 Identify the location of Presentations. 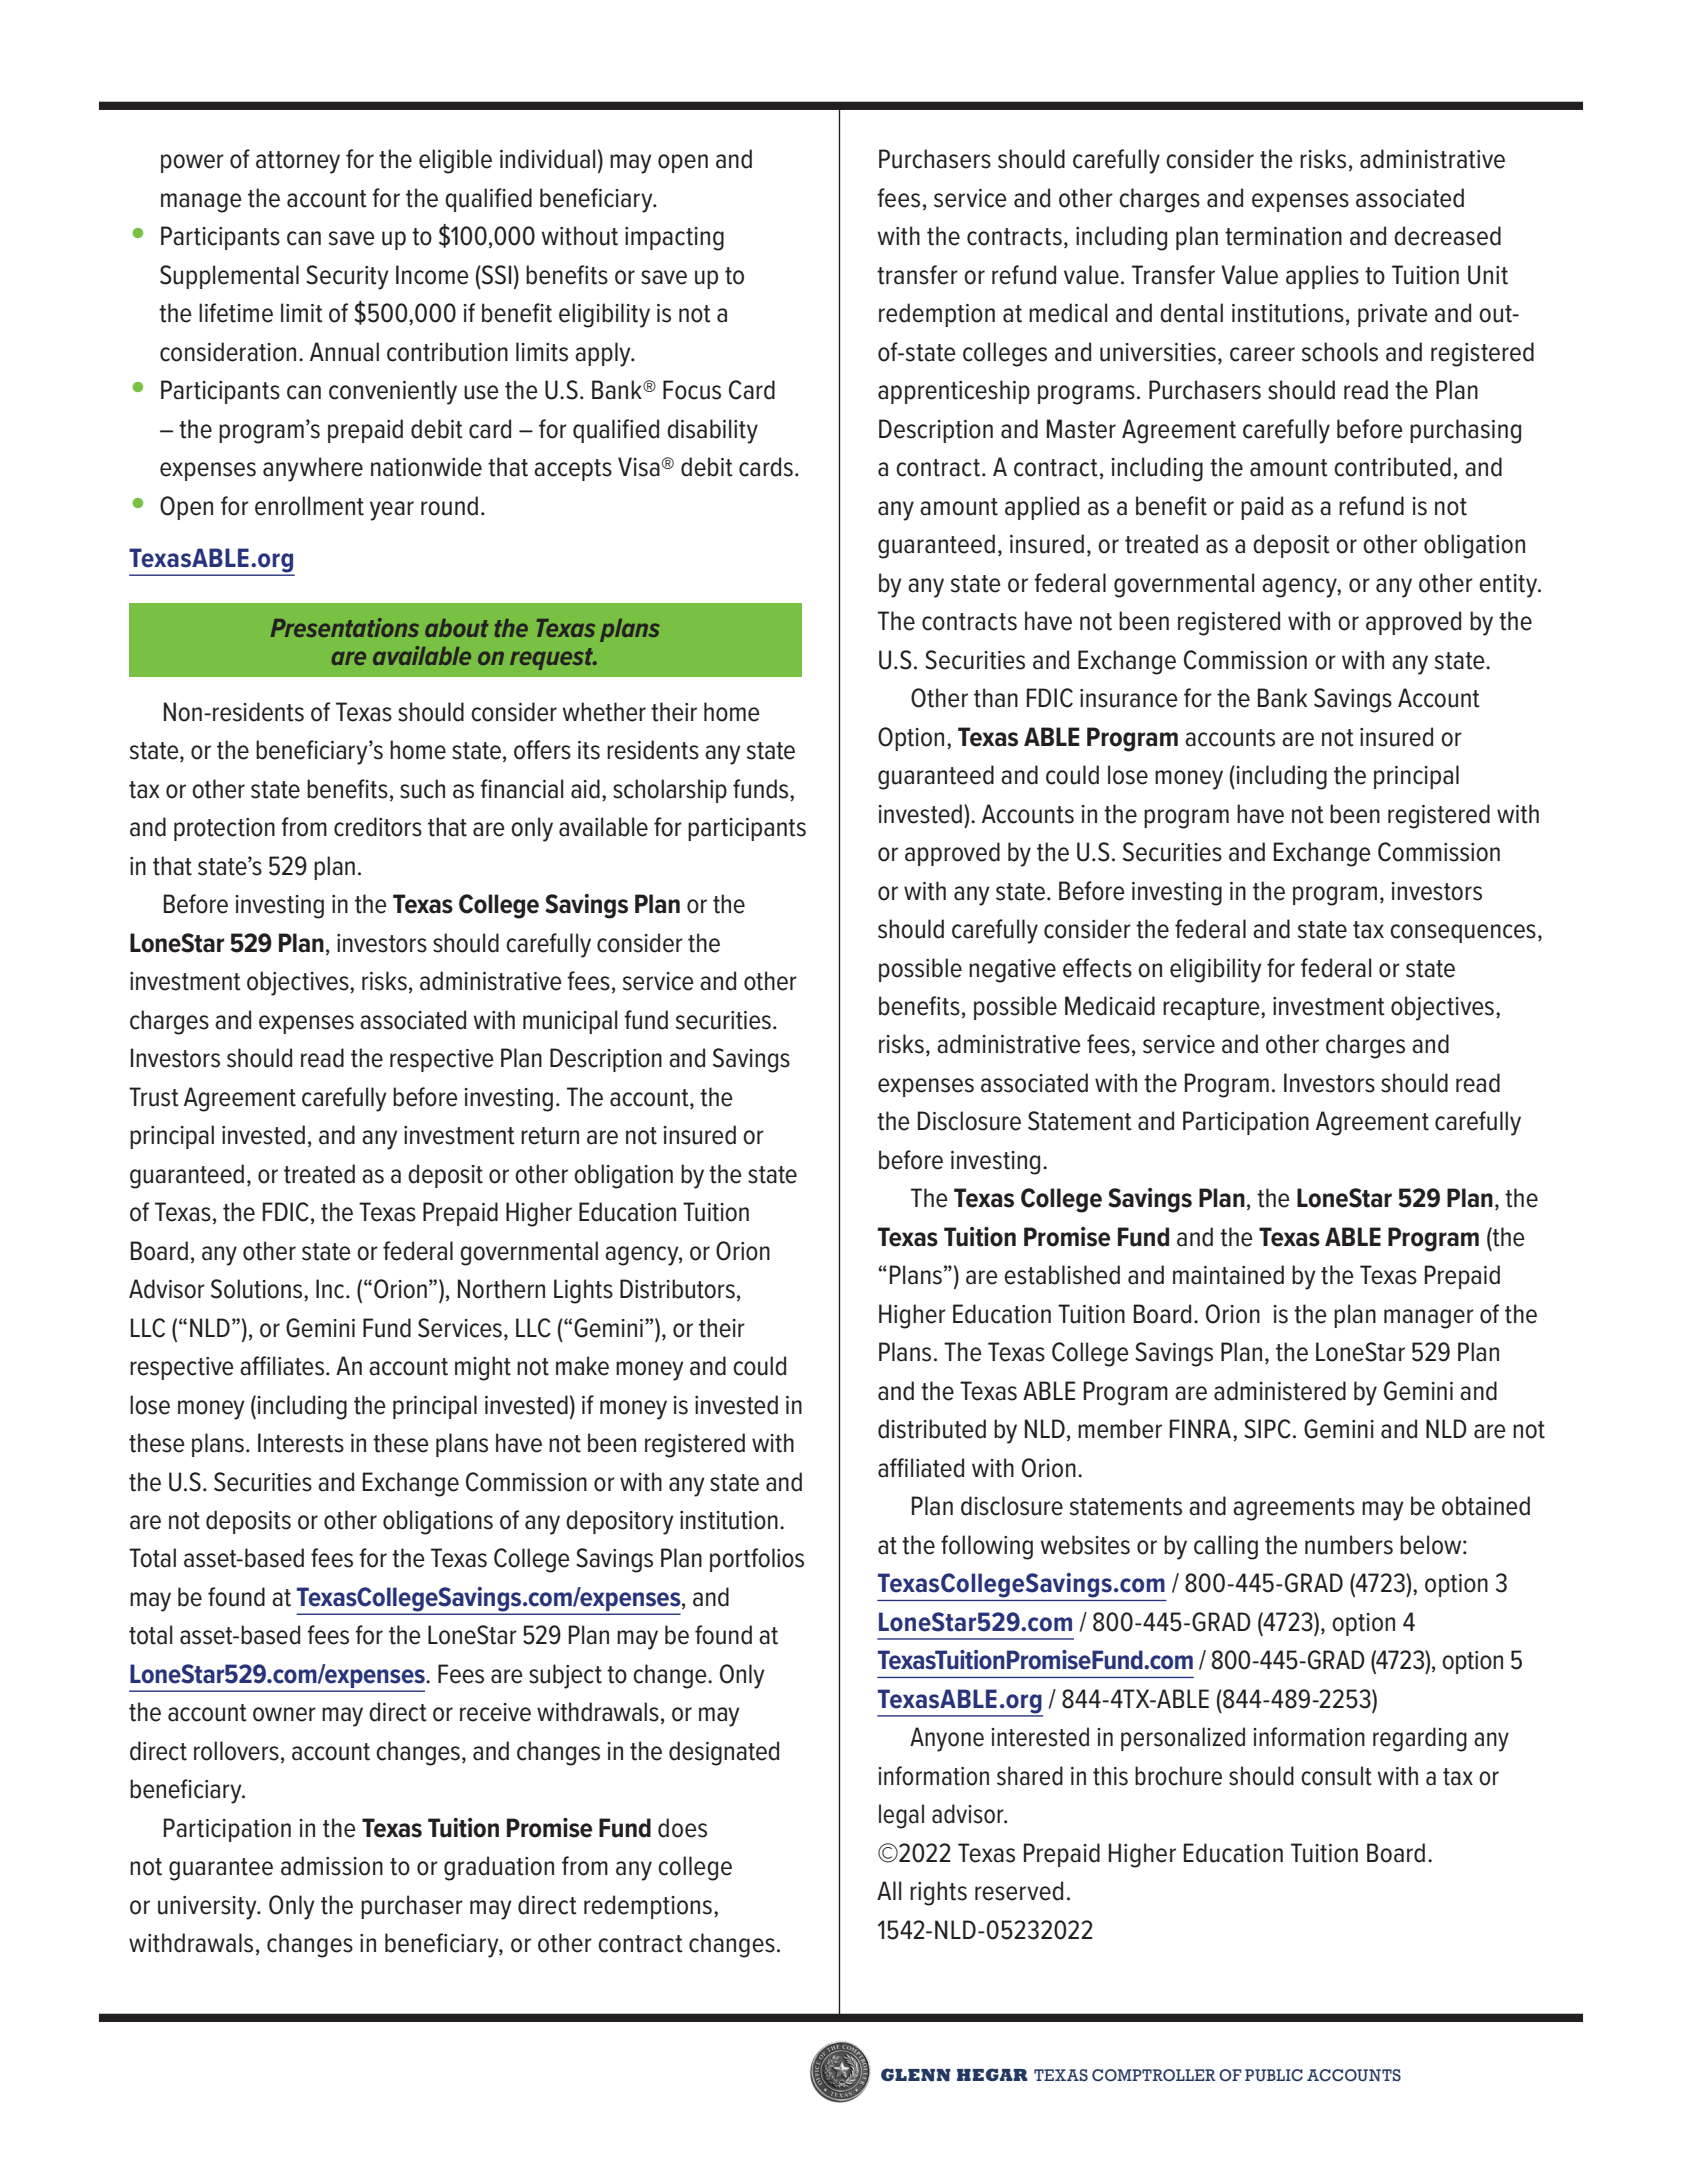
(345, 627).
